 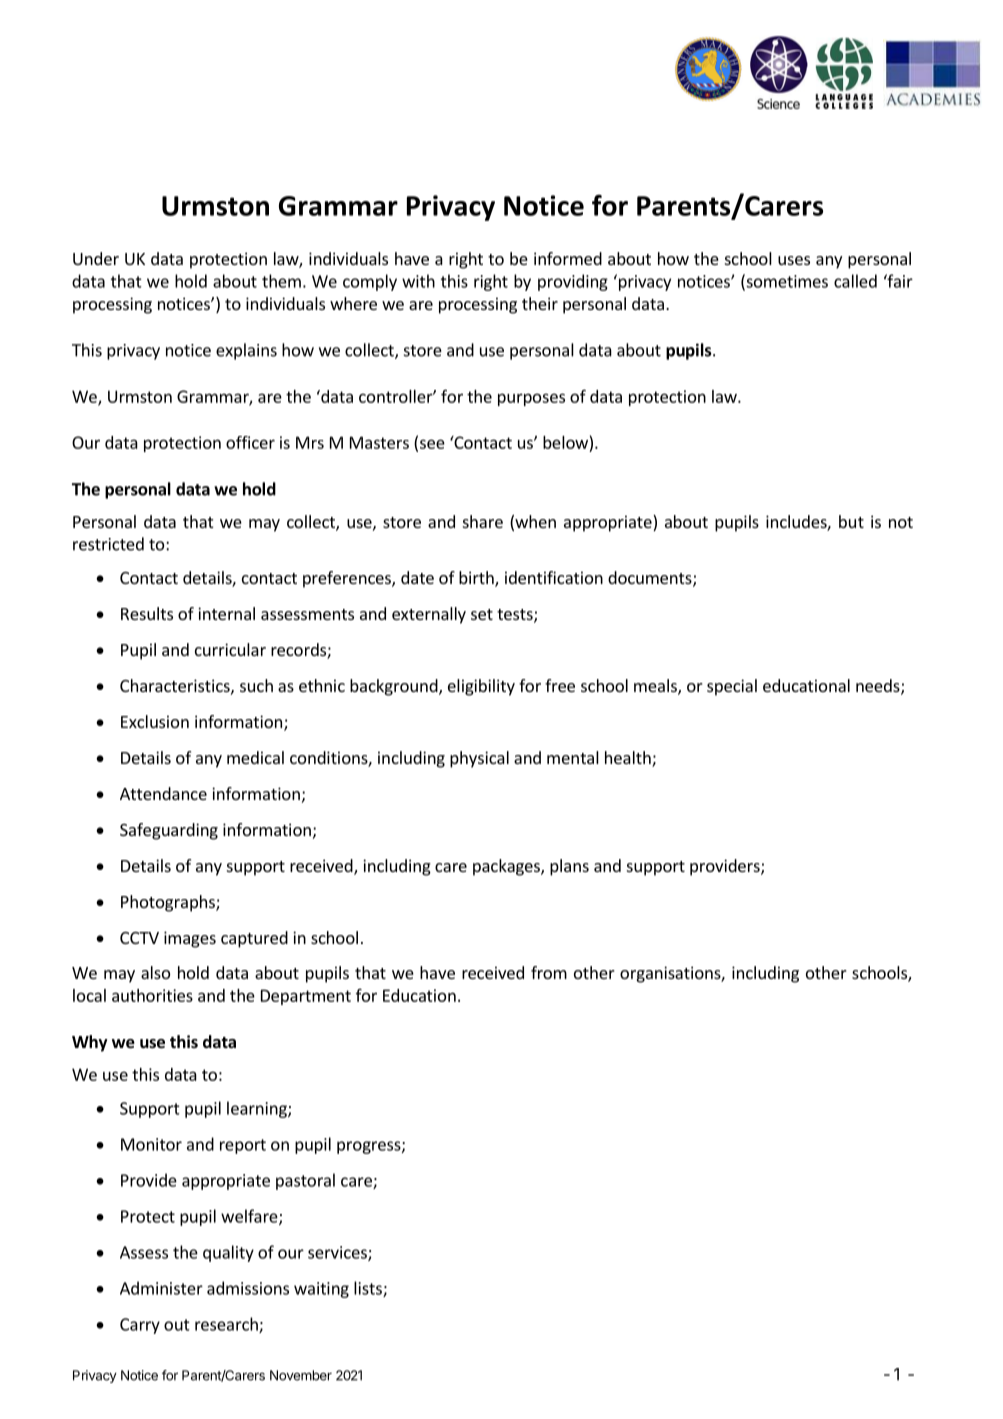 I want to click on health, so click(x=629, y=759).
